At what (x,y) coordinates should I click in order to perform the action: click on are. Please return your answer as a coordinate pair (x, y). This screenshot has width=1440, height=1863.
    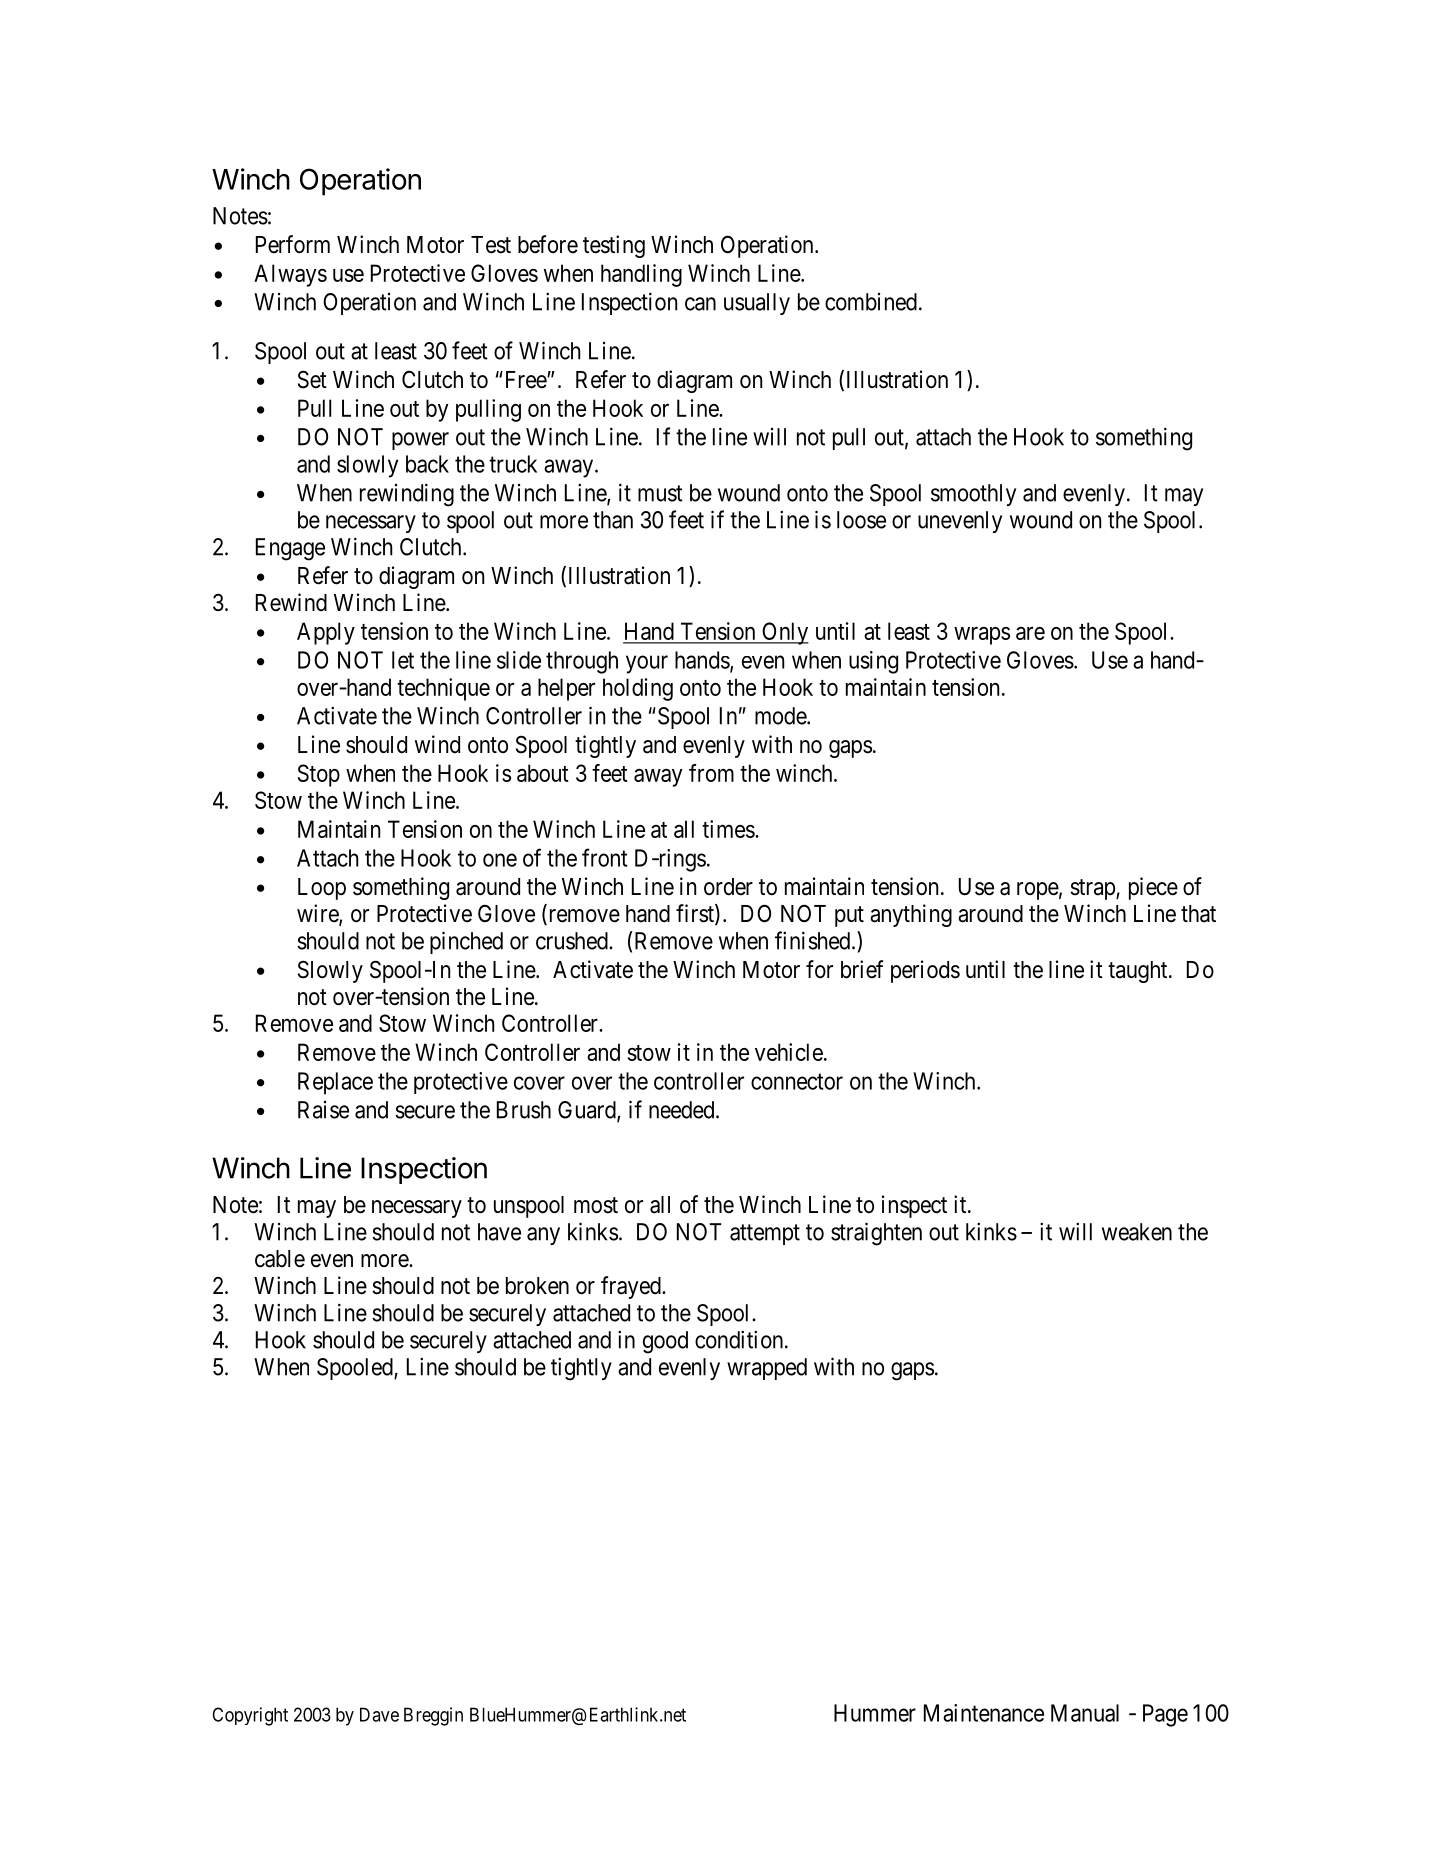
    Looking at the image, I should click on (1030, 633).
